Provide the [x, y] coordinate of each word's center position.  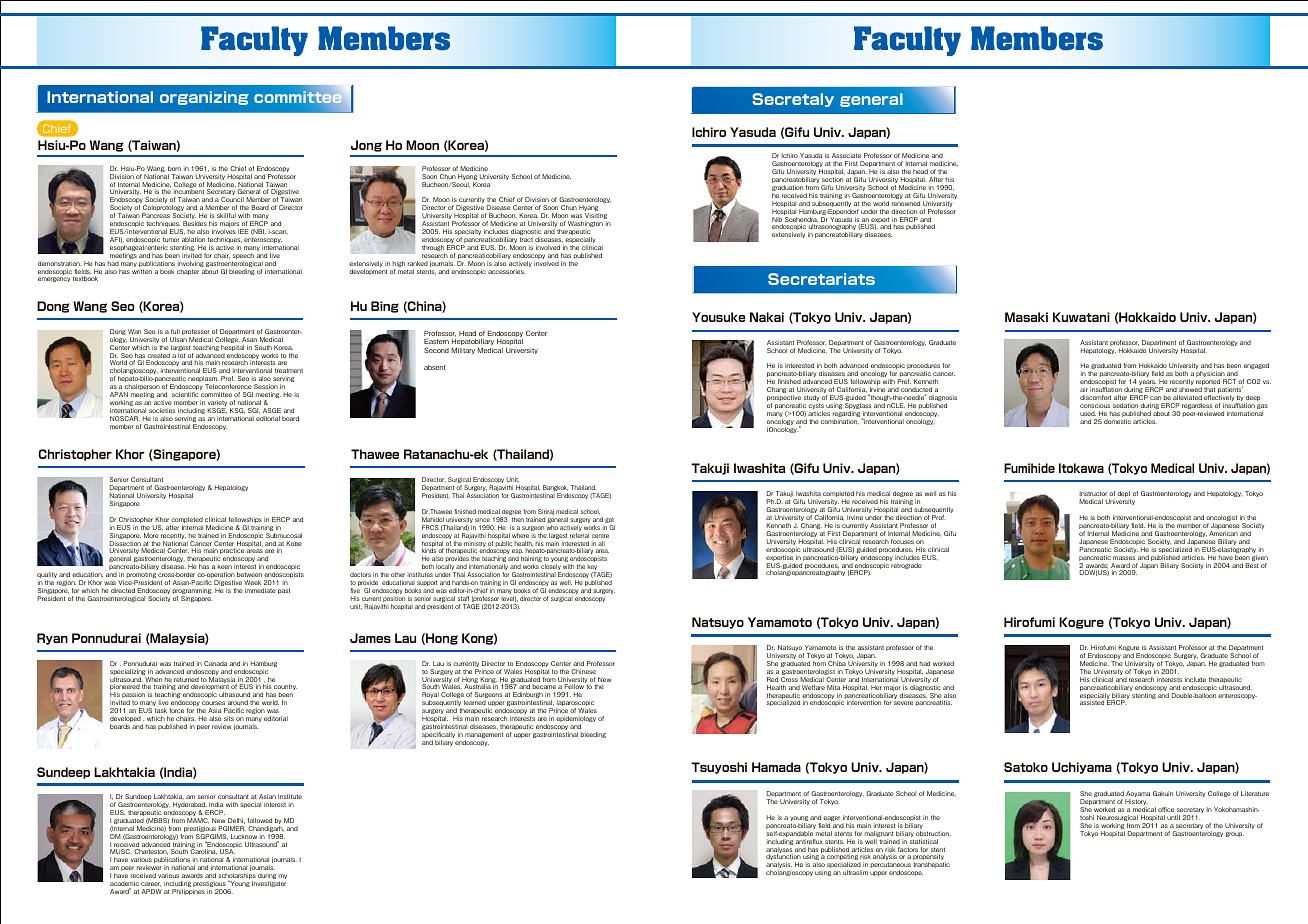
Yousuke [719, 317]
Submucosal [284, 535]
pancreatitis [934, 703]
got [610, 522]
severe [903, 703]
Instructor [1093, 493]
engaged [1256, 366]
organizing [204, 98]
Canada [215, 663]
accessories [506, 271]
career [151, 884]
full [175, 331]
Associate [846, 155]
